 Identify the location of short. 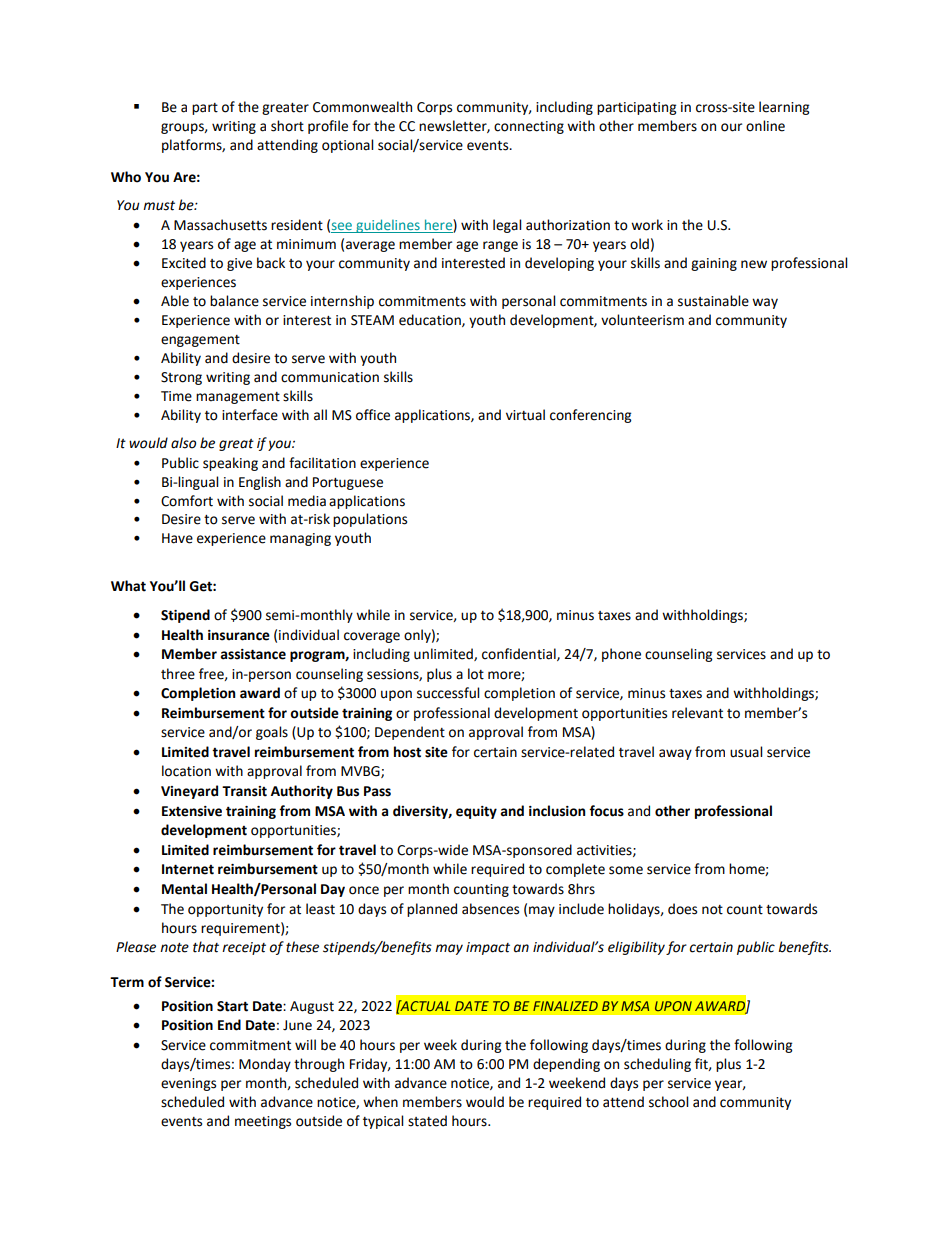
(287, 126).
